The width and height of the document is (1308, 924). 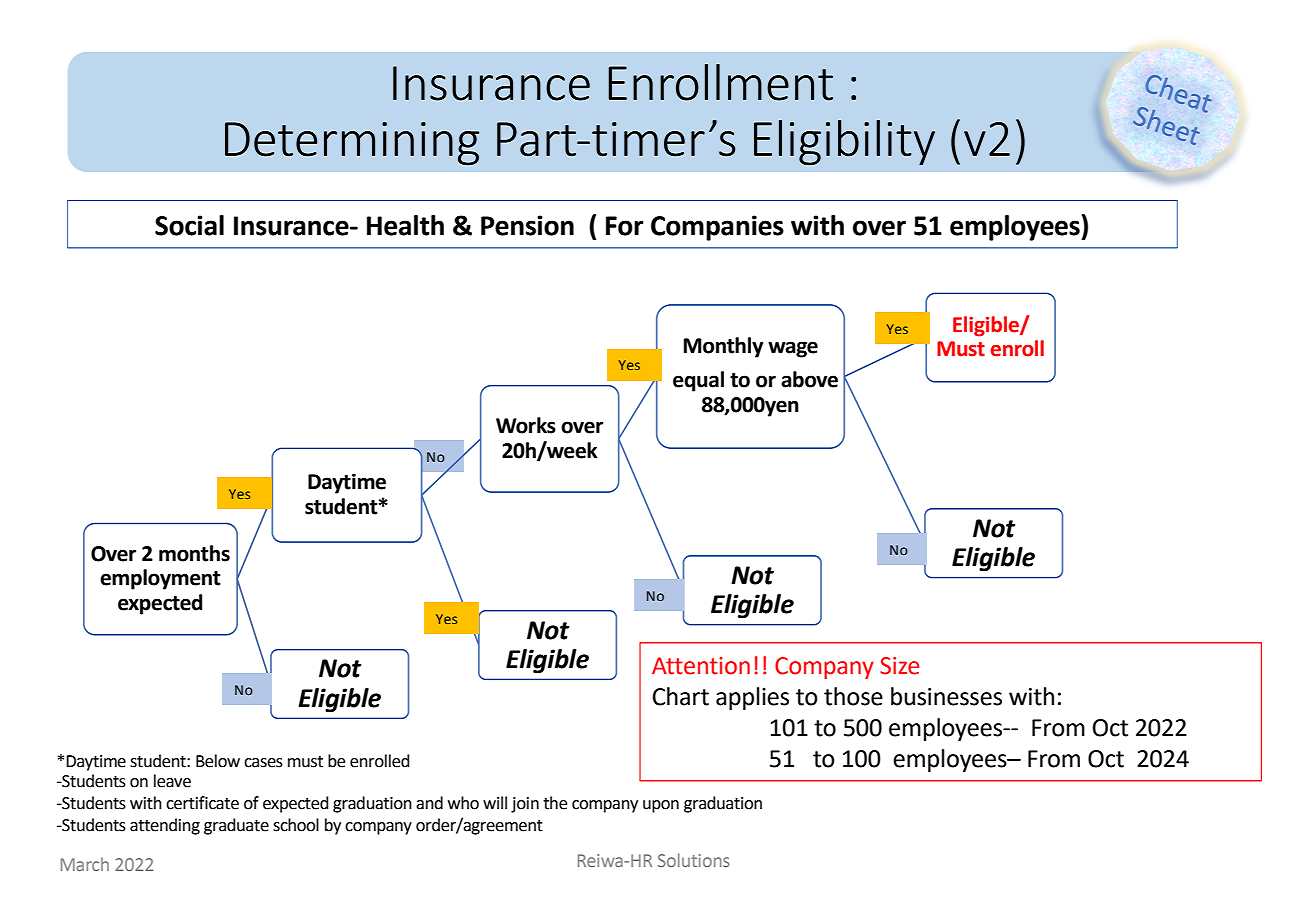 I want to click on Works, so click(x=526, y=425).
